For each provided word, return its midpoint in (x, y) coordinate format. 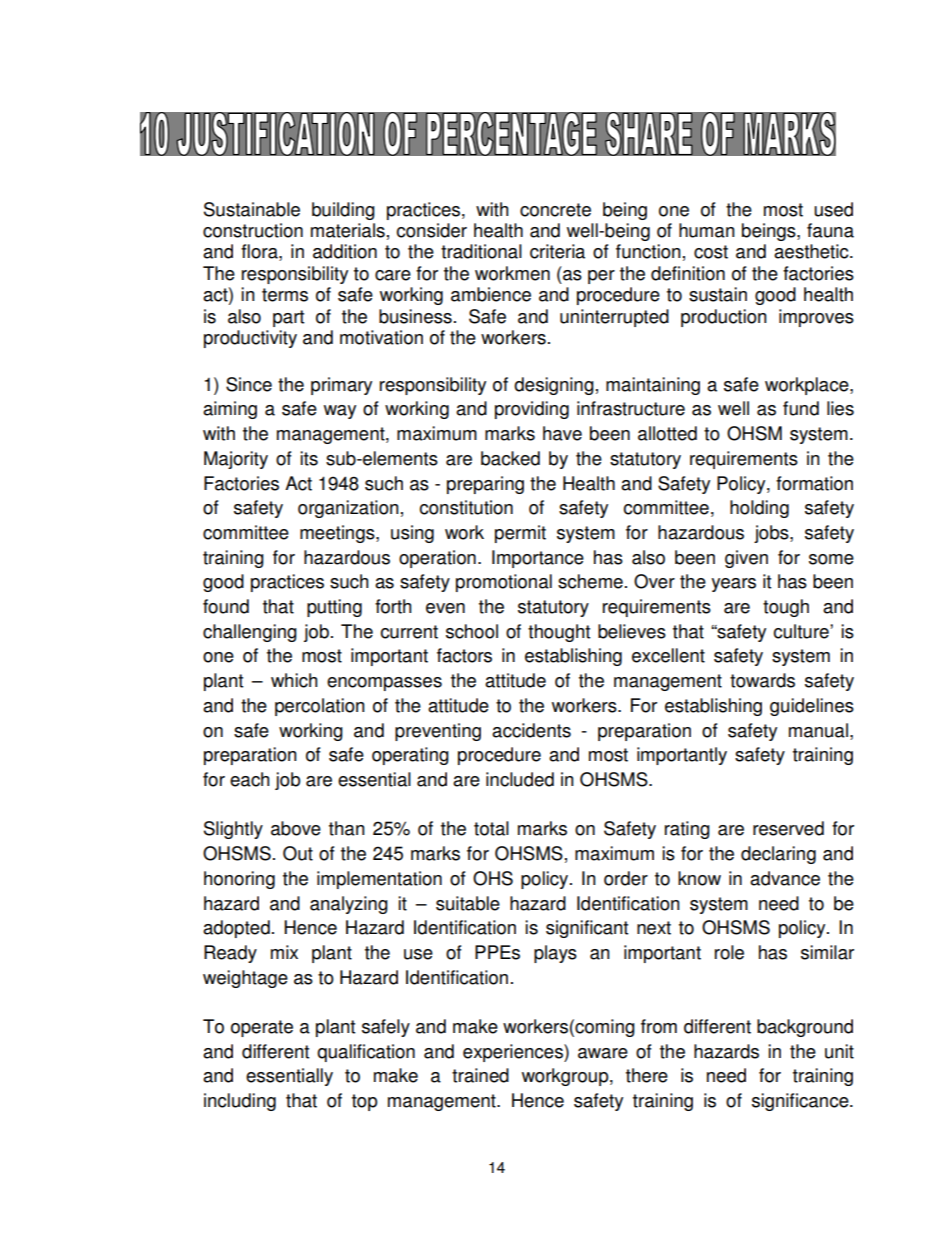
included (520, 779)
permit (520, 534)
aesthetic (812, 251)
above (296, 828)
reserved (788, 828)
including (240, 1102)
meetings (338, 534)
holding (759, 509)
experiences (514, 1053)
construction (253, 230)
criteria (557, 251)
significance (801, 1102)
